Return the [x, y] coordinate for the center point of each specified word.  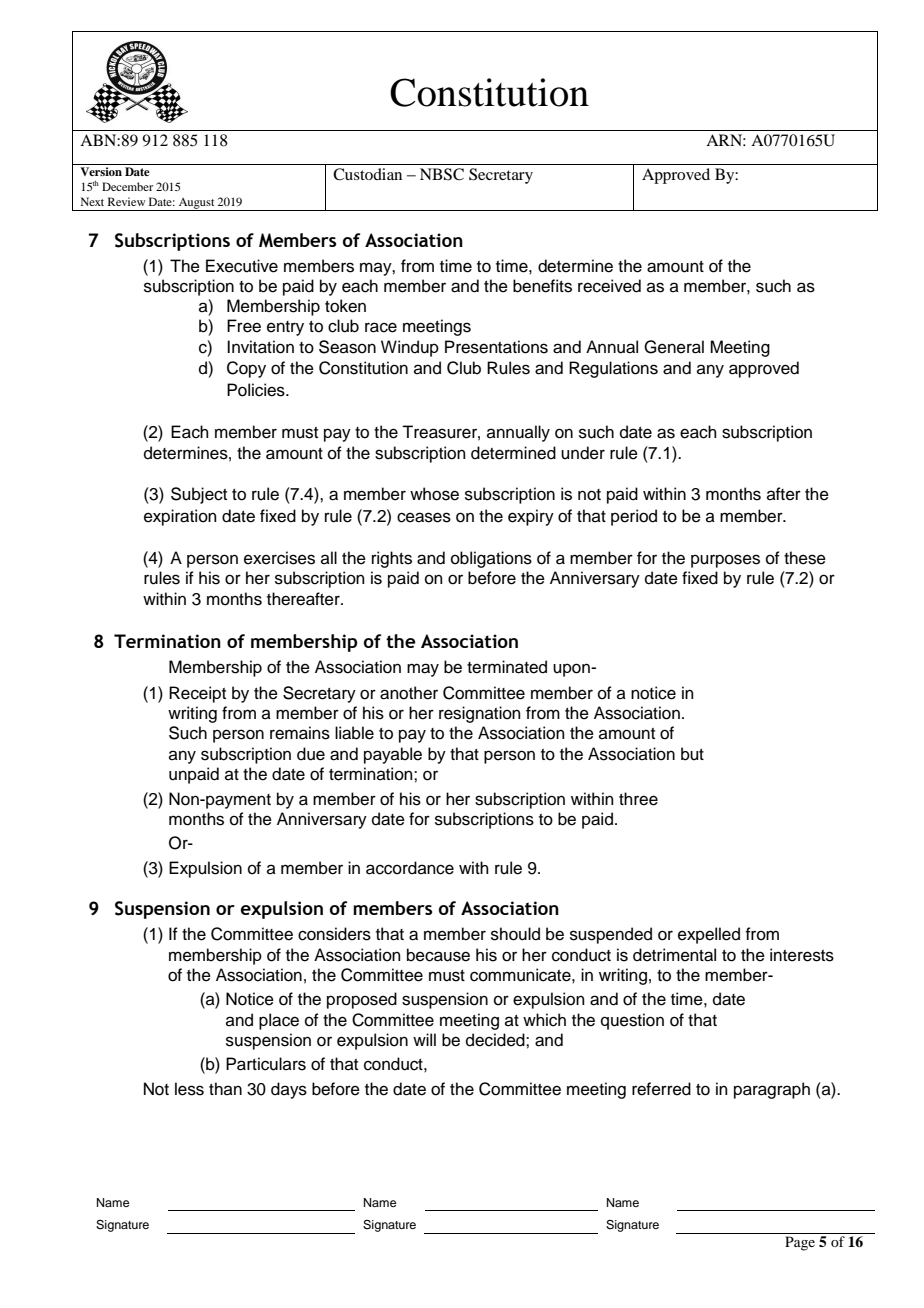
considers [334, 934]
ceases [424, 517]
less [189, 1089]
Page [800, 1243]
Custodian [367, 174]
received [609, 286]
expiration [180, 517]
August [196, 204]
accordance [410, 868]
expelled [709, 935]
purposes [725, 561]
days [289, 1090]
